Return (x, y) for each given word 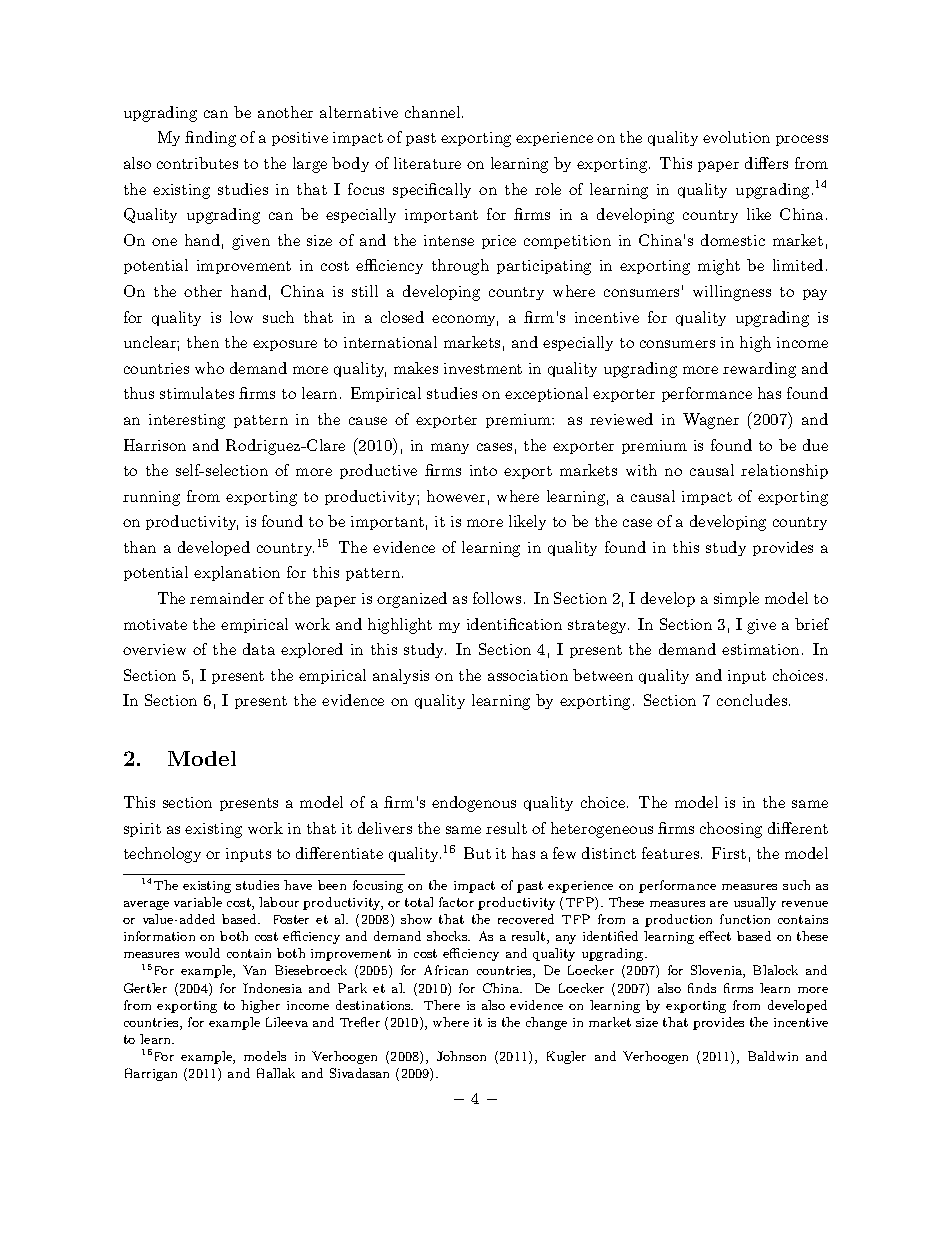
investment (483, 368)
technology (162, 855)
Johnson (461, 1056)
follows (497, 598)
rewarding (759, 370)
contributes (197, 163)
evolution (736, 137)
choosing (731, 830)
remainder (227, 598)
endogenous (474, 804)
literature (427, 163)
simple (736, 599)
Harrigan (151, 1074)
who (209, 368)
